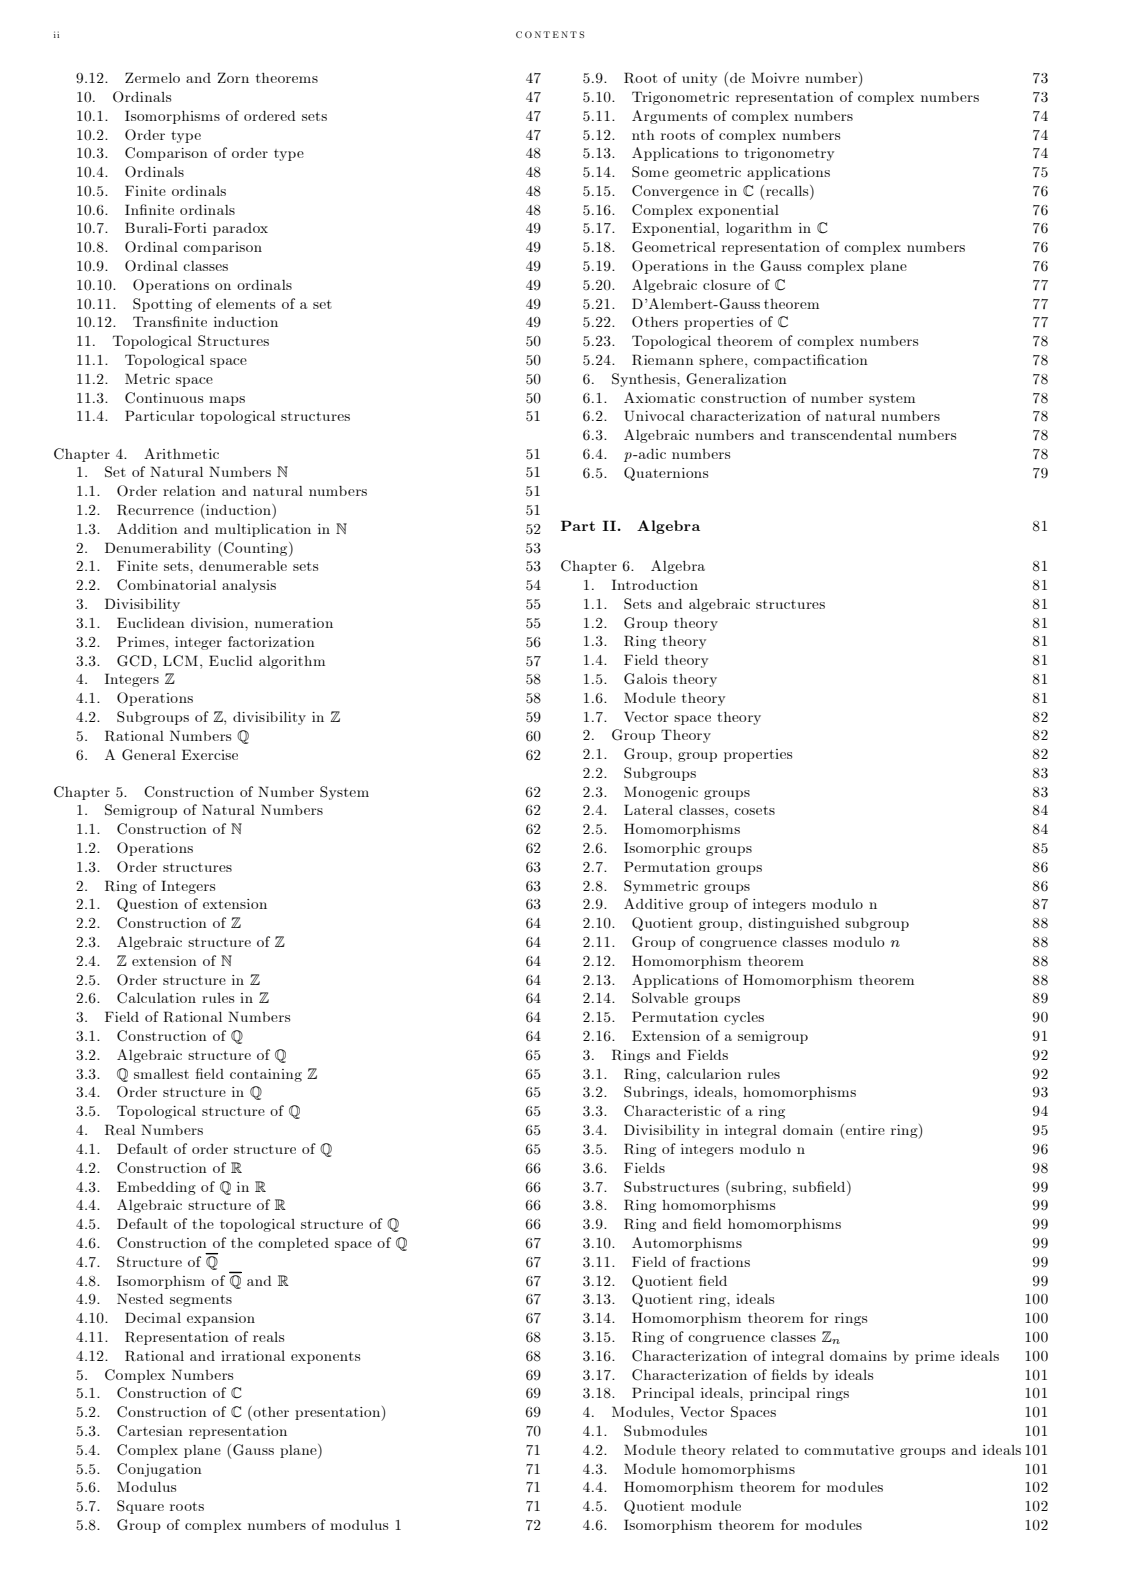  What do you see at coordinates (648, 809) in the screenshot?
I see `Lateral` at bounding box center [648, 809].
